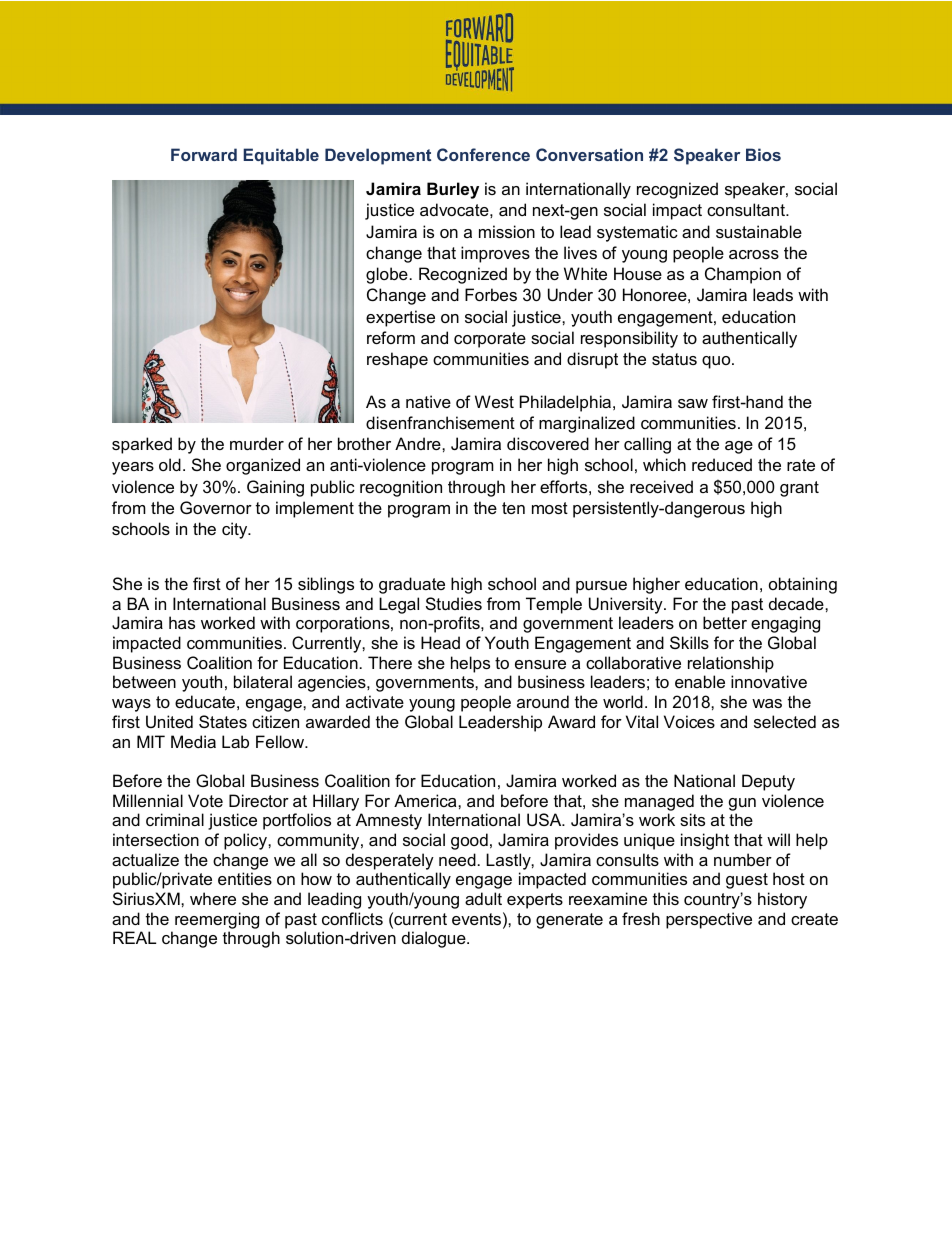 Image resolution: width=952 pixels, height=1233 pixels. Describe the element at coordinates (803, 585) in the screenshot. I see `obtaining` at that location.
